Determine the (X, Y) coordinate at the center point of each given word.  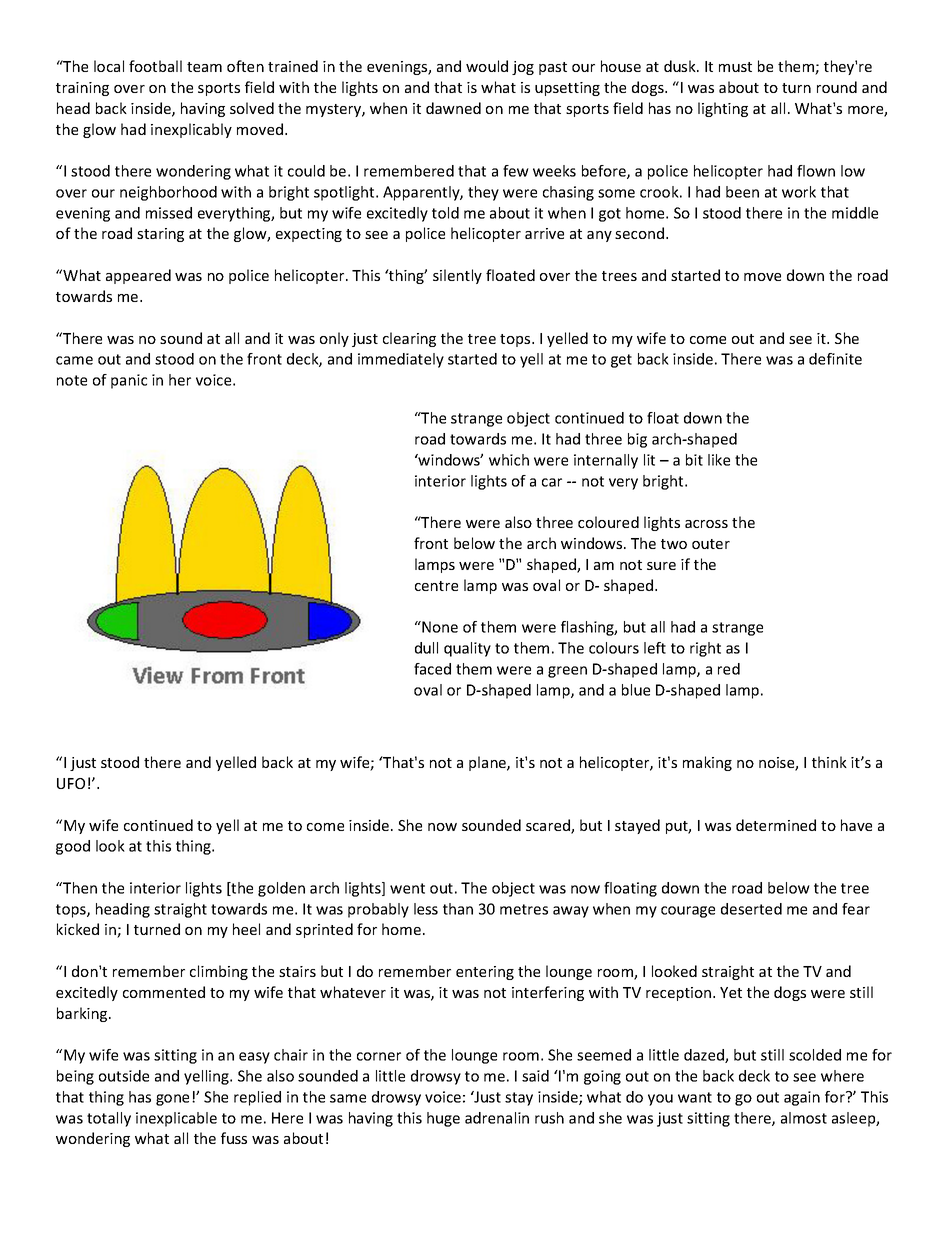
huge (443, 1119)
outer (711, 544)
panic (129, 381)
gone (172, 1100)
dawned (453, 108)
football (155, 66)
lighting (723, 109)
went (407, 888)
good (73, 847)
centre (436, 586)
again (802, 1098)
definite (835, 359)
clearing (409, 339)
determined (776, 825)
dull (426, 648)
